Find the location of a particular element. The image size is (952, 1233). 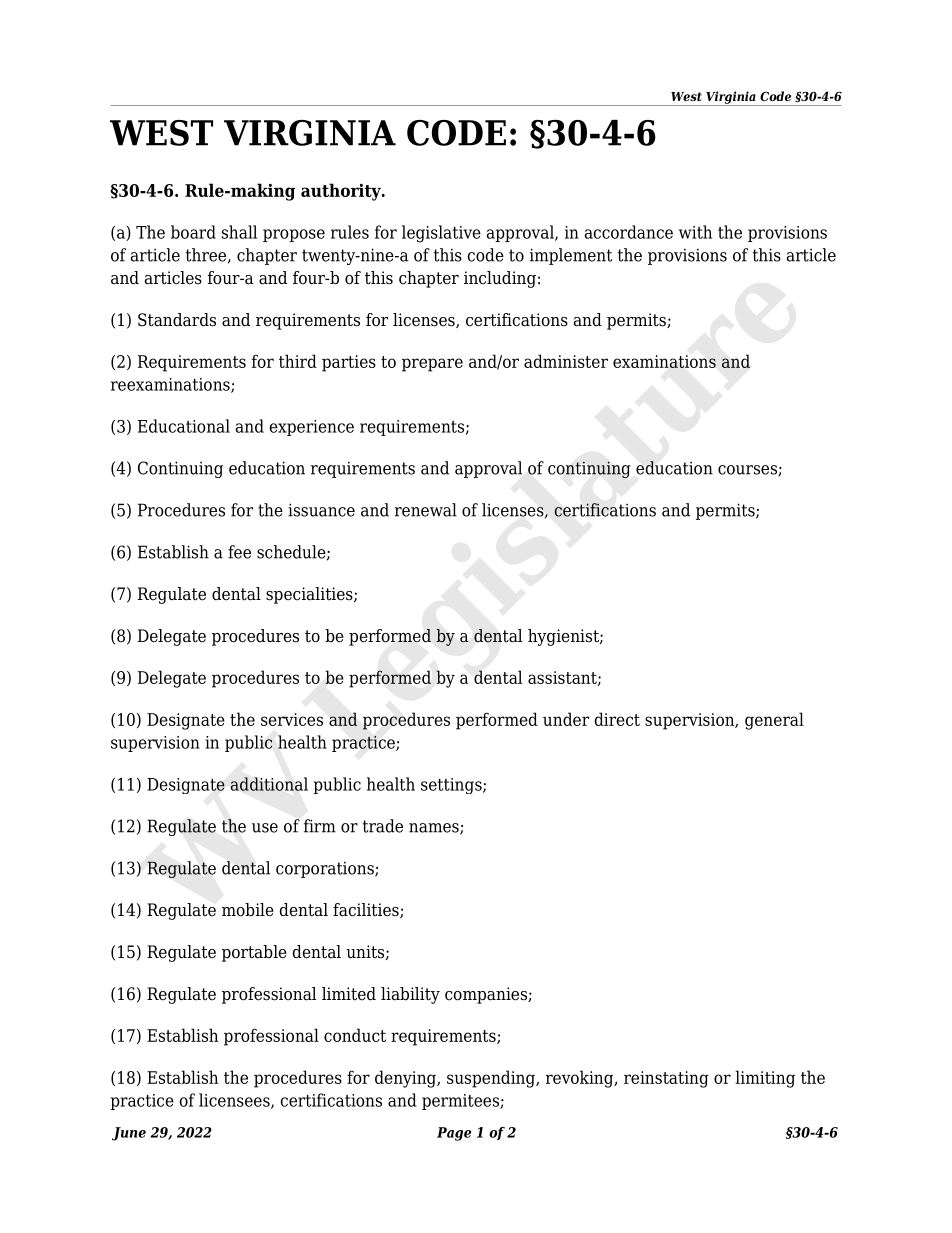

legislative is located at coordinates (441, 234).
